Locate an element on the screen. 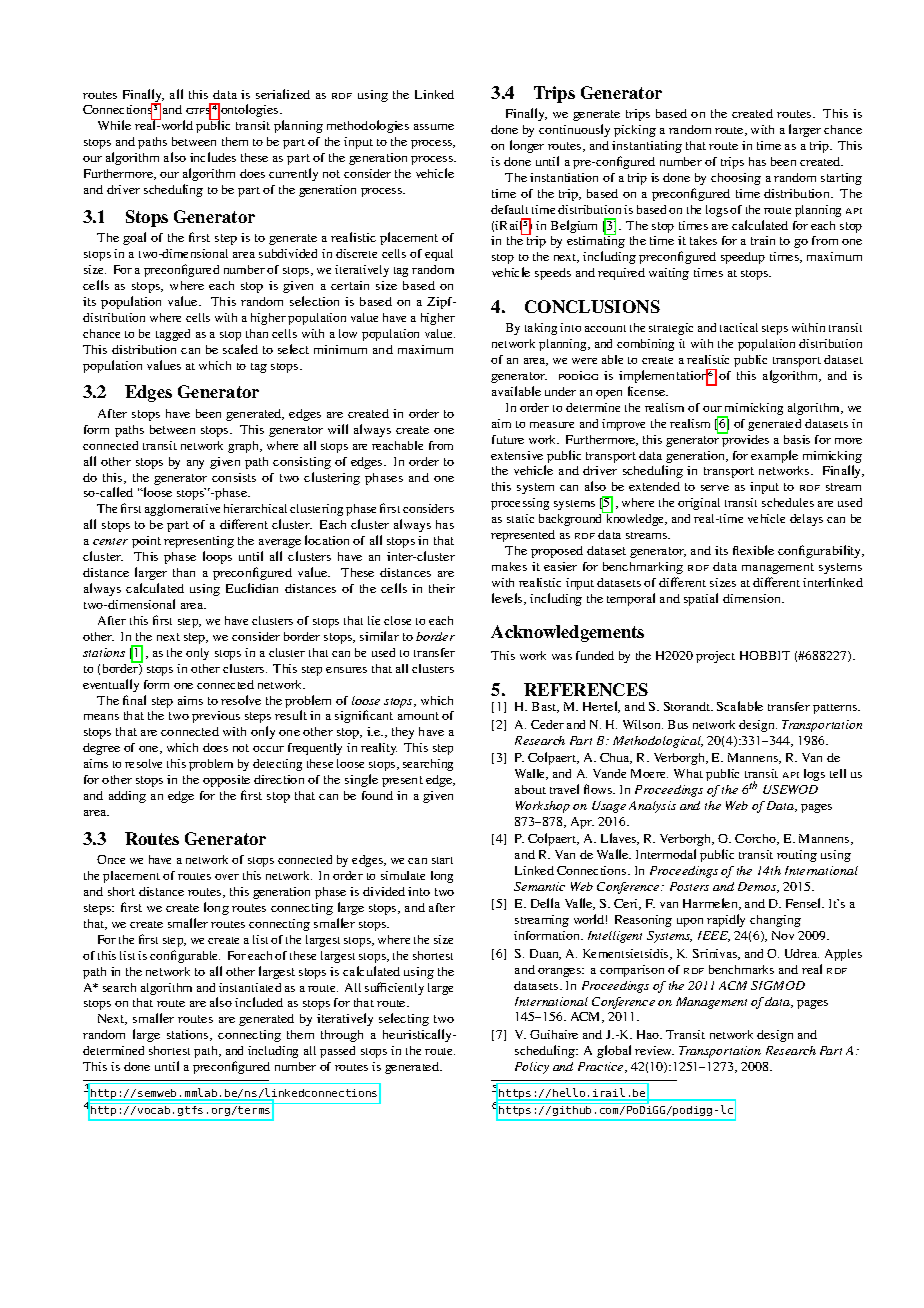 The image size is (924, 1308). loops is located at coordinates (217, 557).
